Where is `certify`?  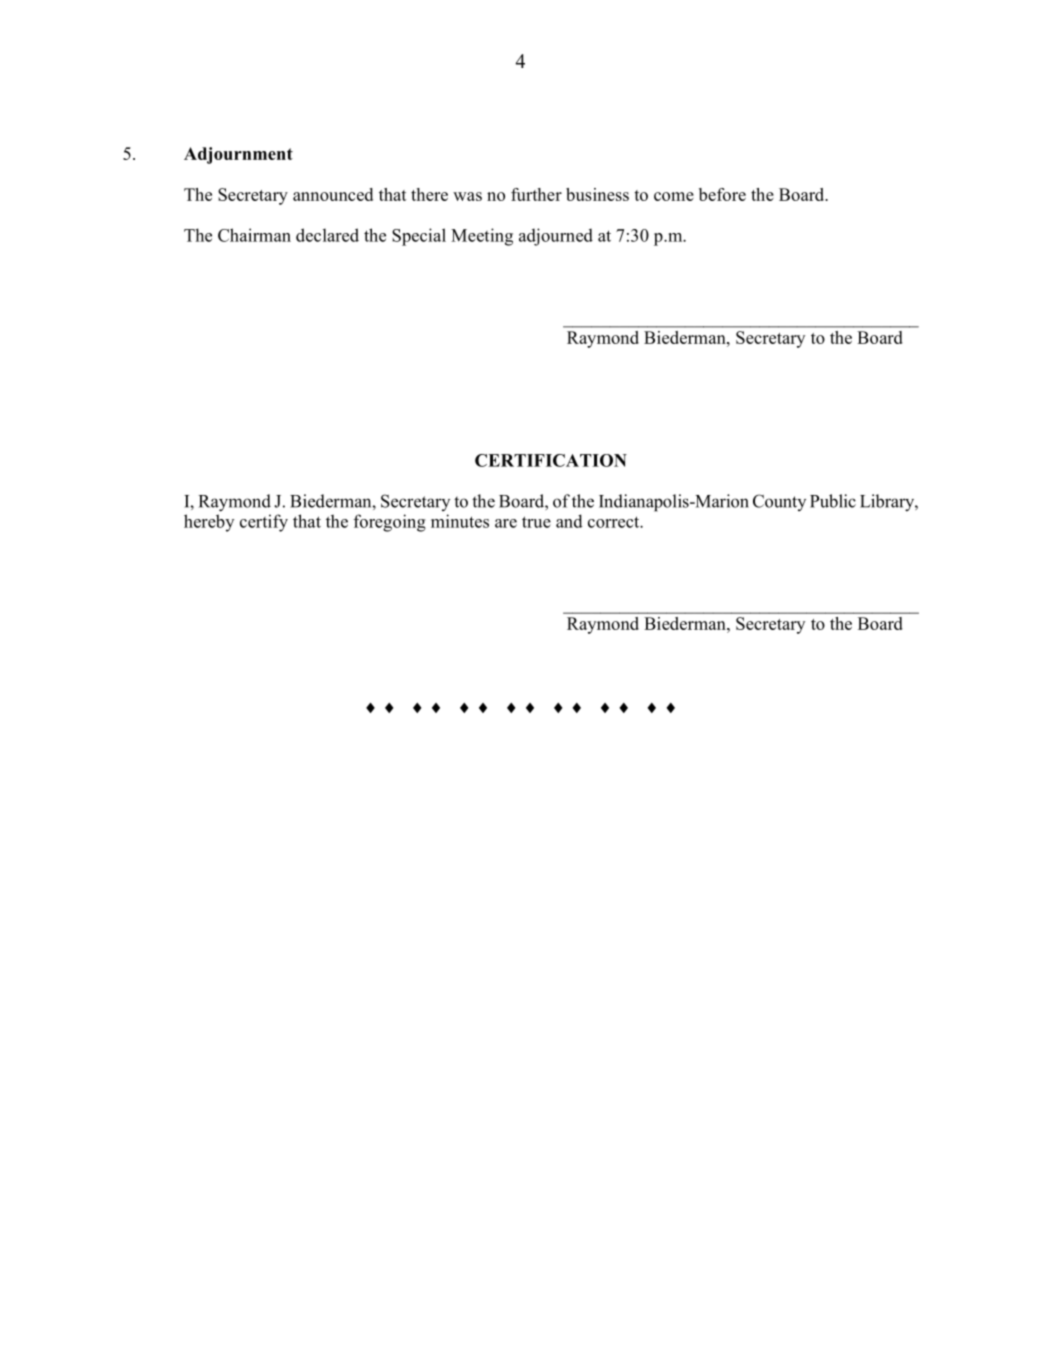 certify is located at coordinates (264, 523).
